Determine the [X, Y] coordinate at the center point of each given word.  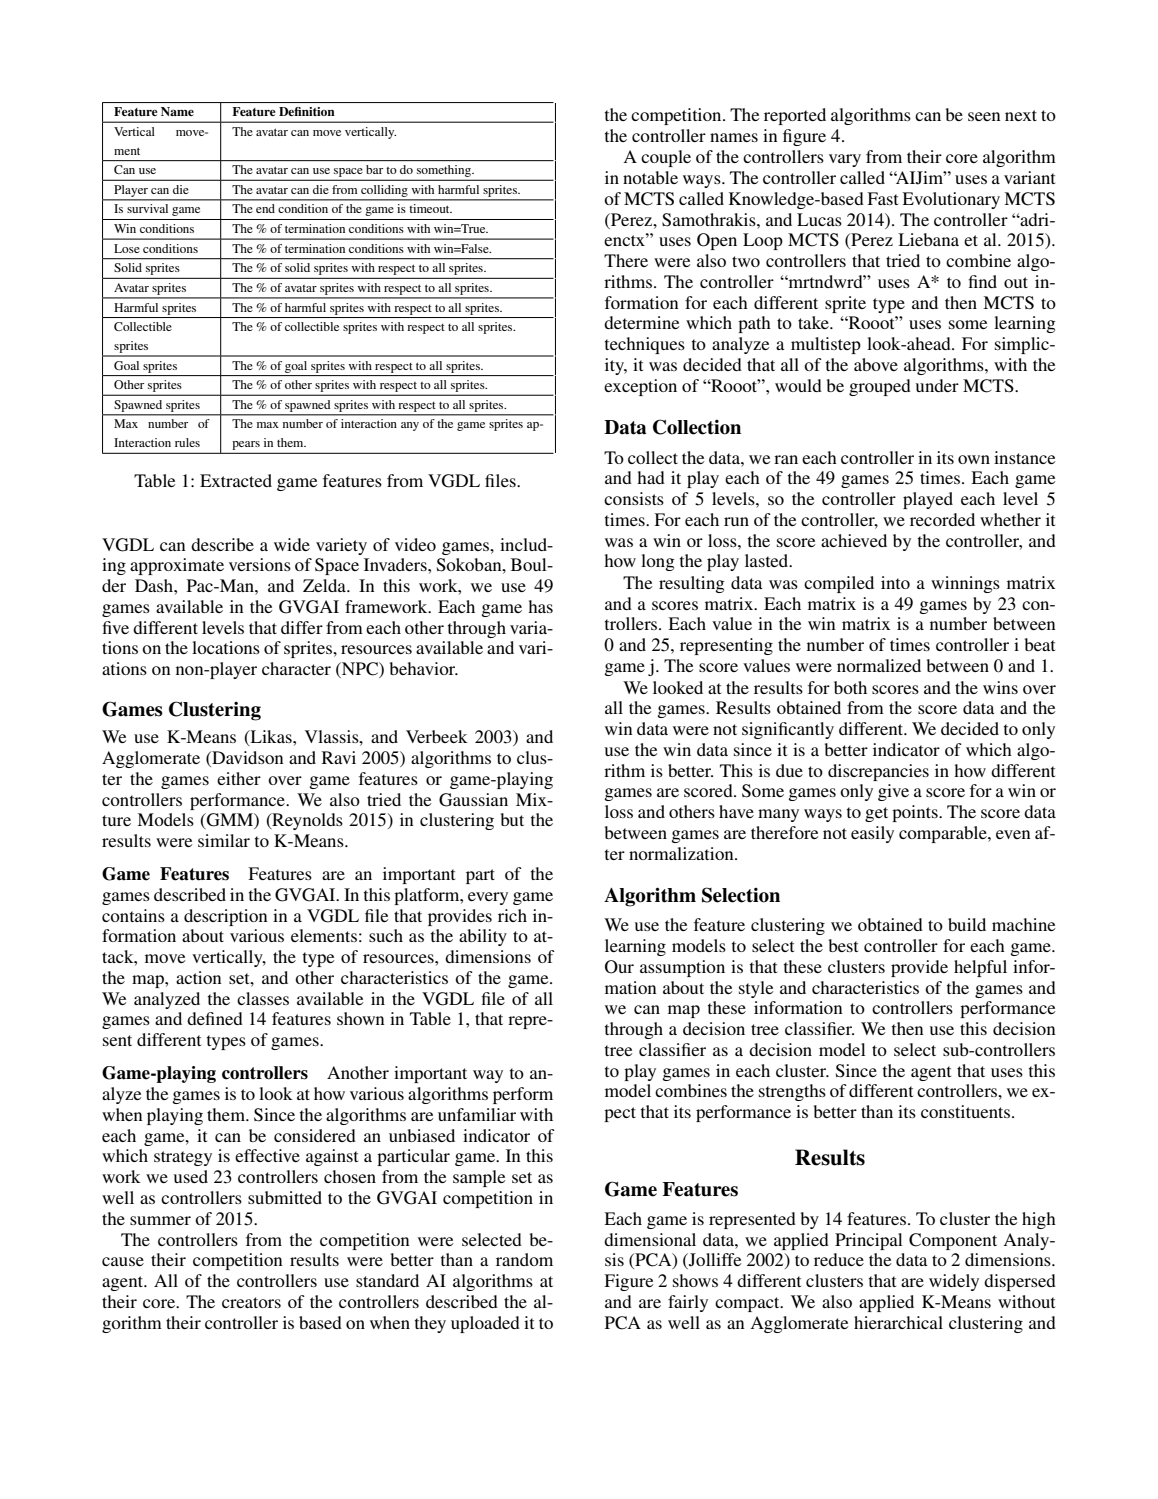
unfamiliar [477, 1114]
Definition [307, 111]
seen [984, 116]
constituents [967, 1111]
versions [260, 564]
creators [251, 1302]
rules [187, 442]
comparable [944, 834]
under [937, 385]
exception [640, 387]
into [895, 582]
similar [224, 840]
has [540, 606]
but [512, 819]
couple [666, 158]
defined [215, 1018]
